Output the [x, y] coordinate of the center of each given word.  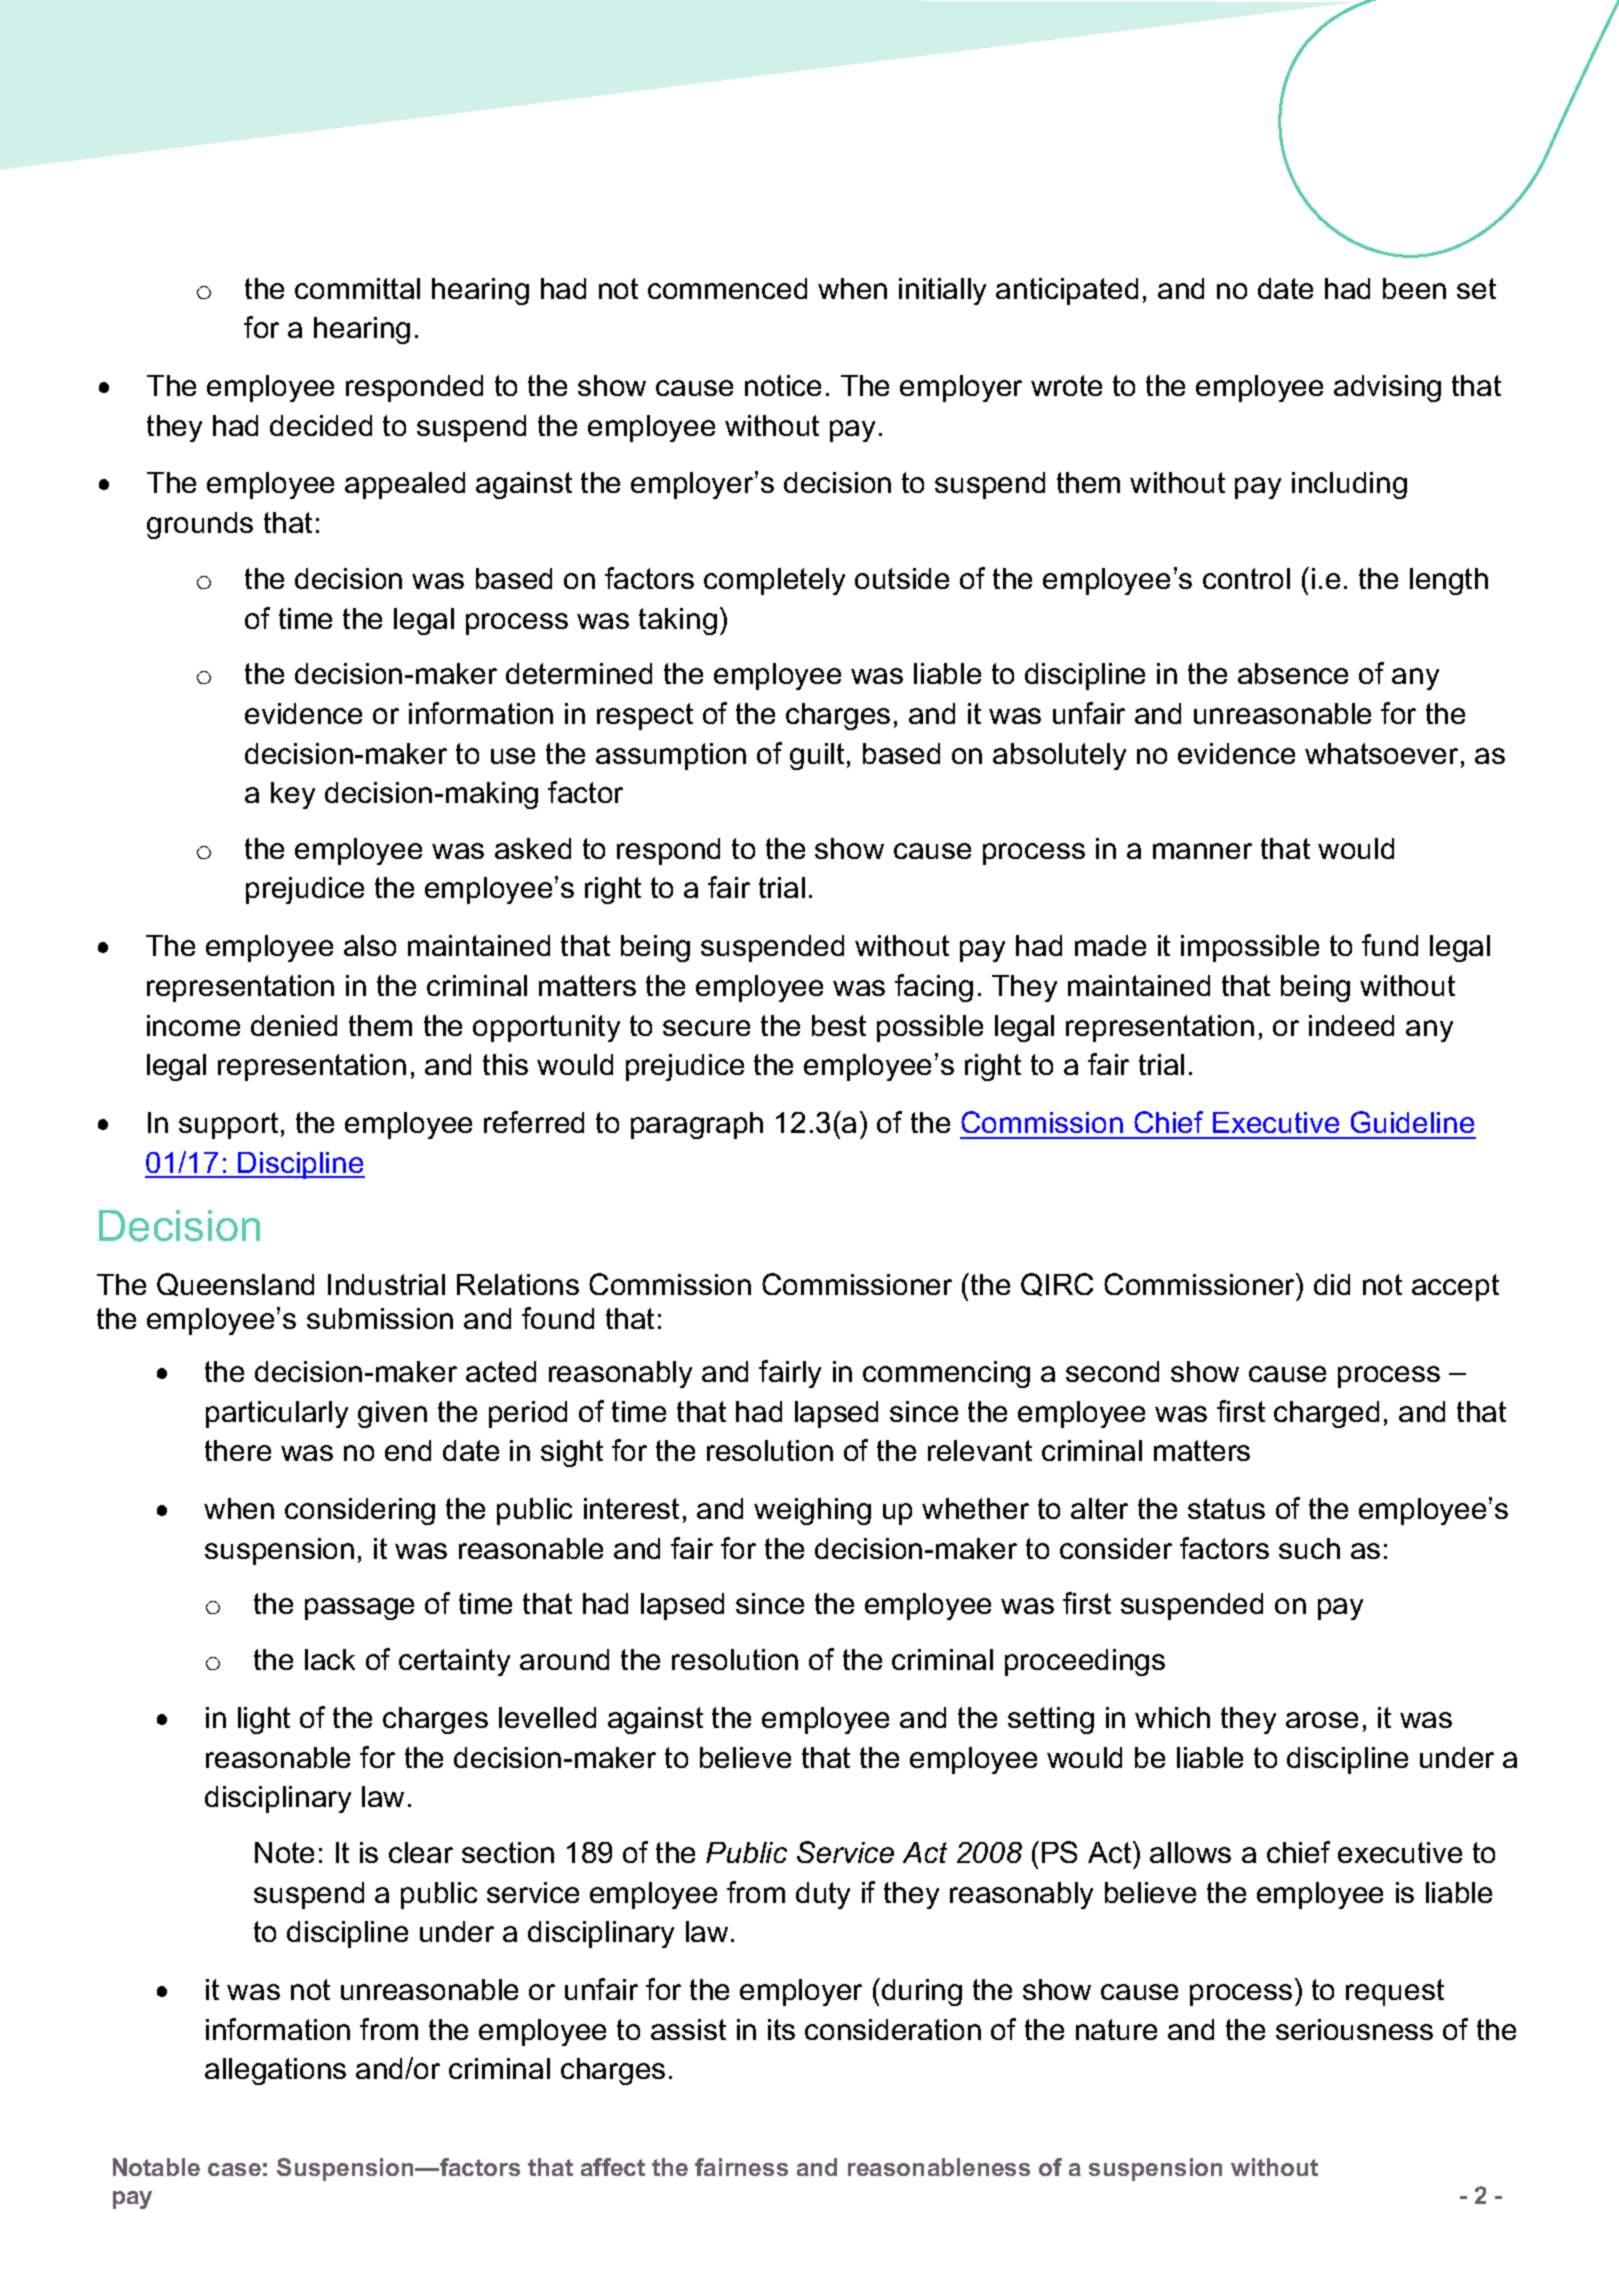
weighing [812, 1511]
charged [1326, 1414]
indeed [1351, 1025]
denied [294, 1025]
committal [357, 288]
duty [823, 1895]
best [839, 1025]
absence [1293, 673]
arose [1322, 1720]
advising [1387, 388]
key [293, 795]
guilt [817, 756]
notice [783, 385]
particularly [277, 1414]
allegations [275, 2071]
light [264, 1720]
